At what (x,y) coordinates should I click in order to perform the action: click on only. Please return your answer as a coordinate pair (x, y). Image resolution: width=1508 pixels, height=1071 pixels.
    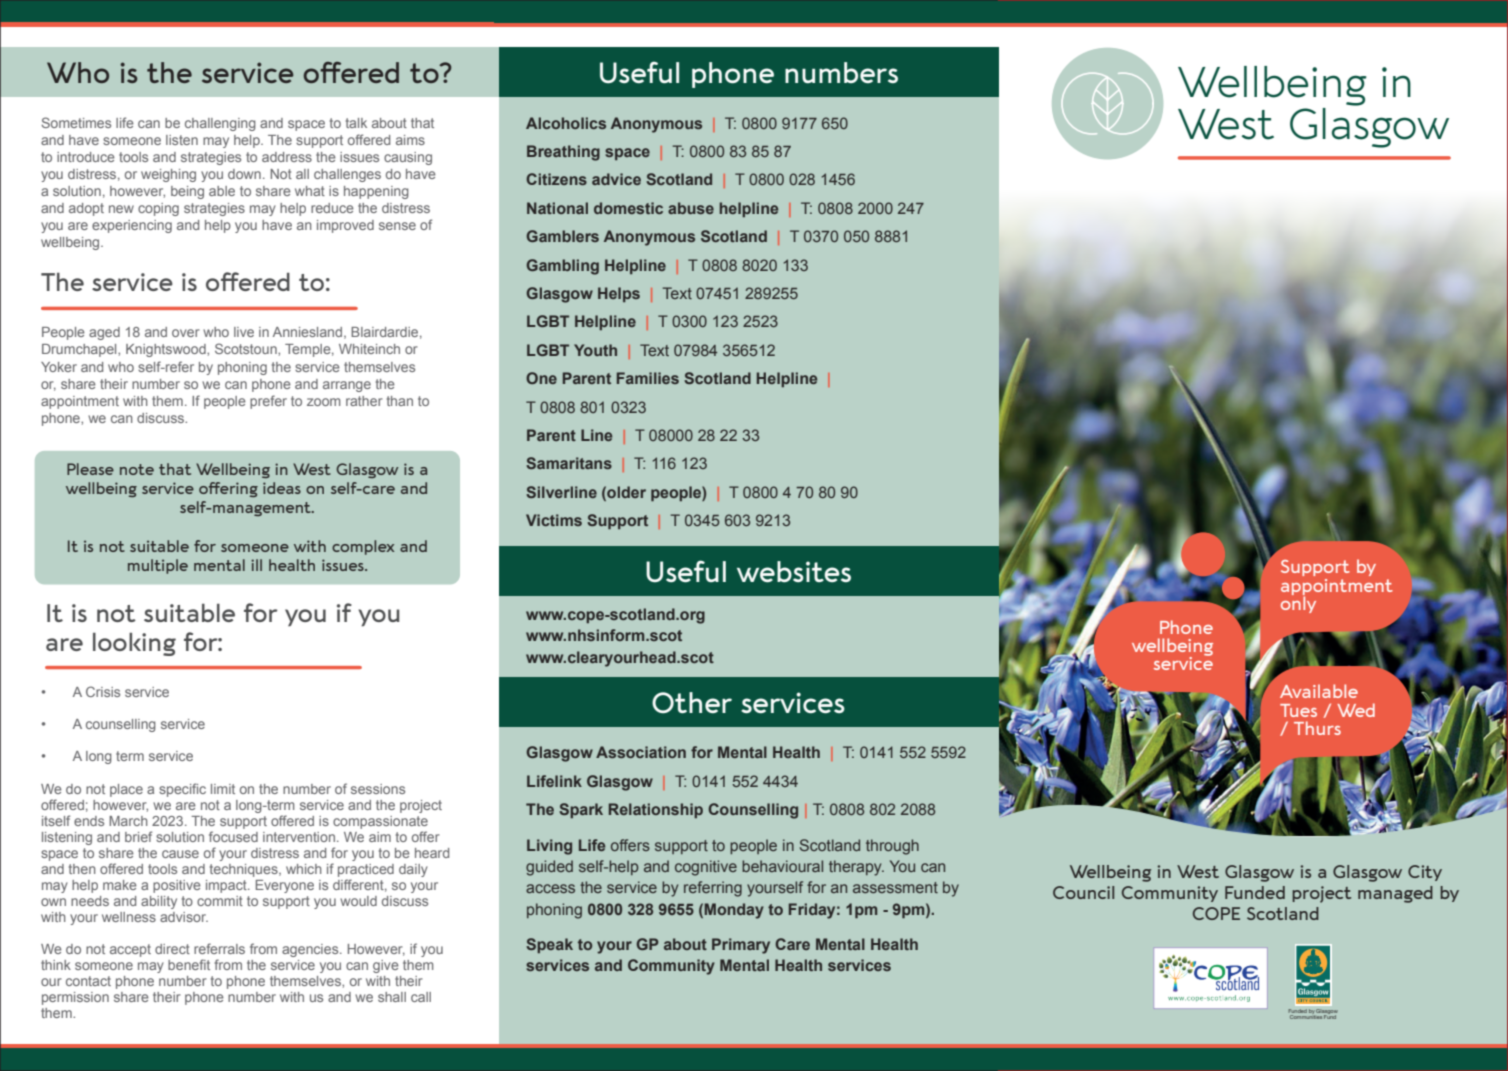
    Looking at the image, I should click on (1298, 603).
